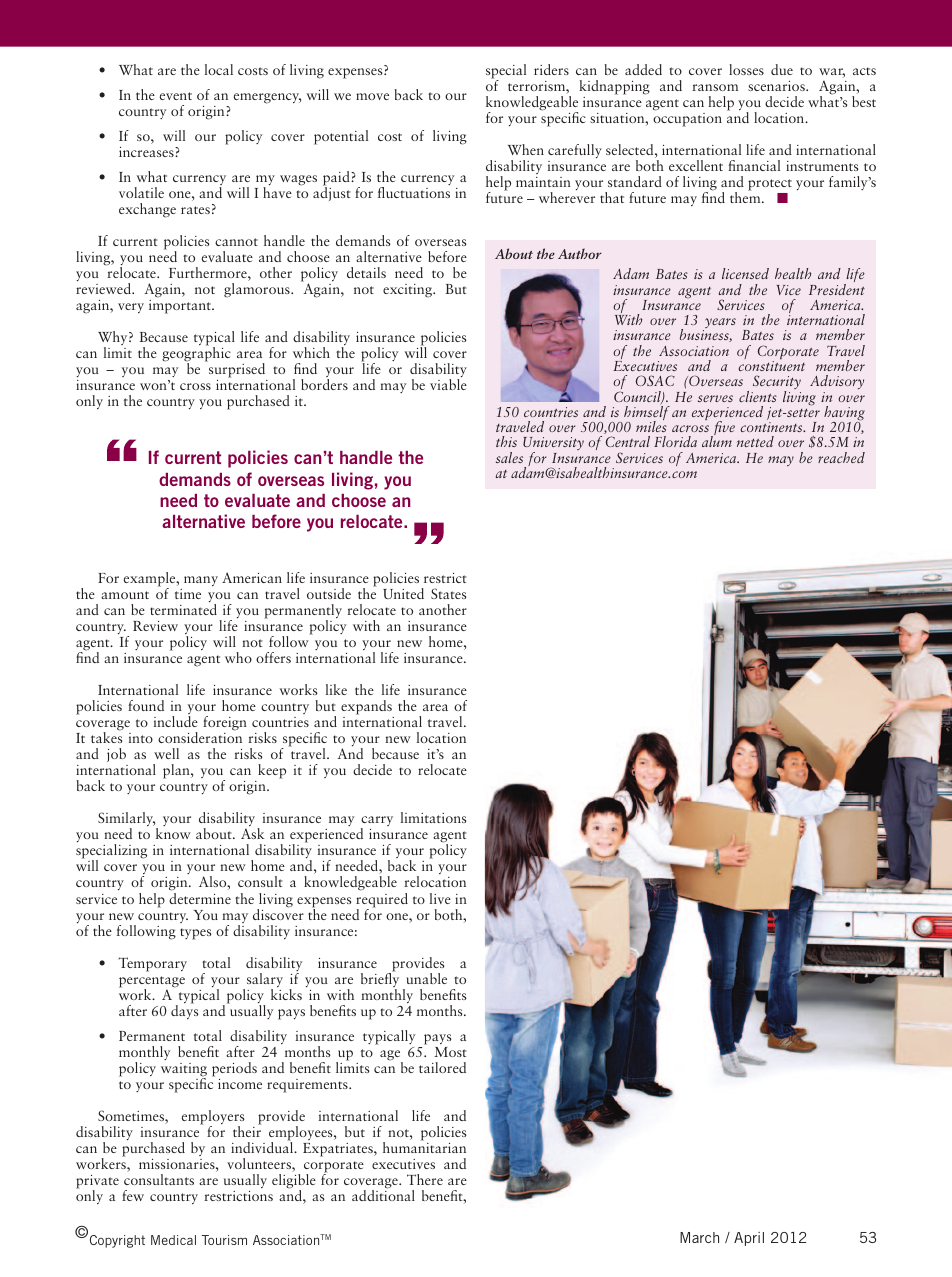 This image has width=952, height=1277. I want to click on Medical, so click(173, 1240).
